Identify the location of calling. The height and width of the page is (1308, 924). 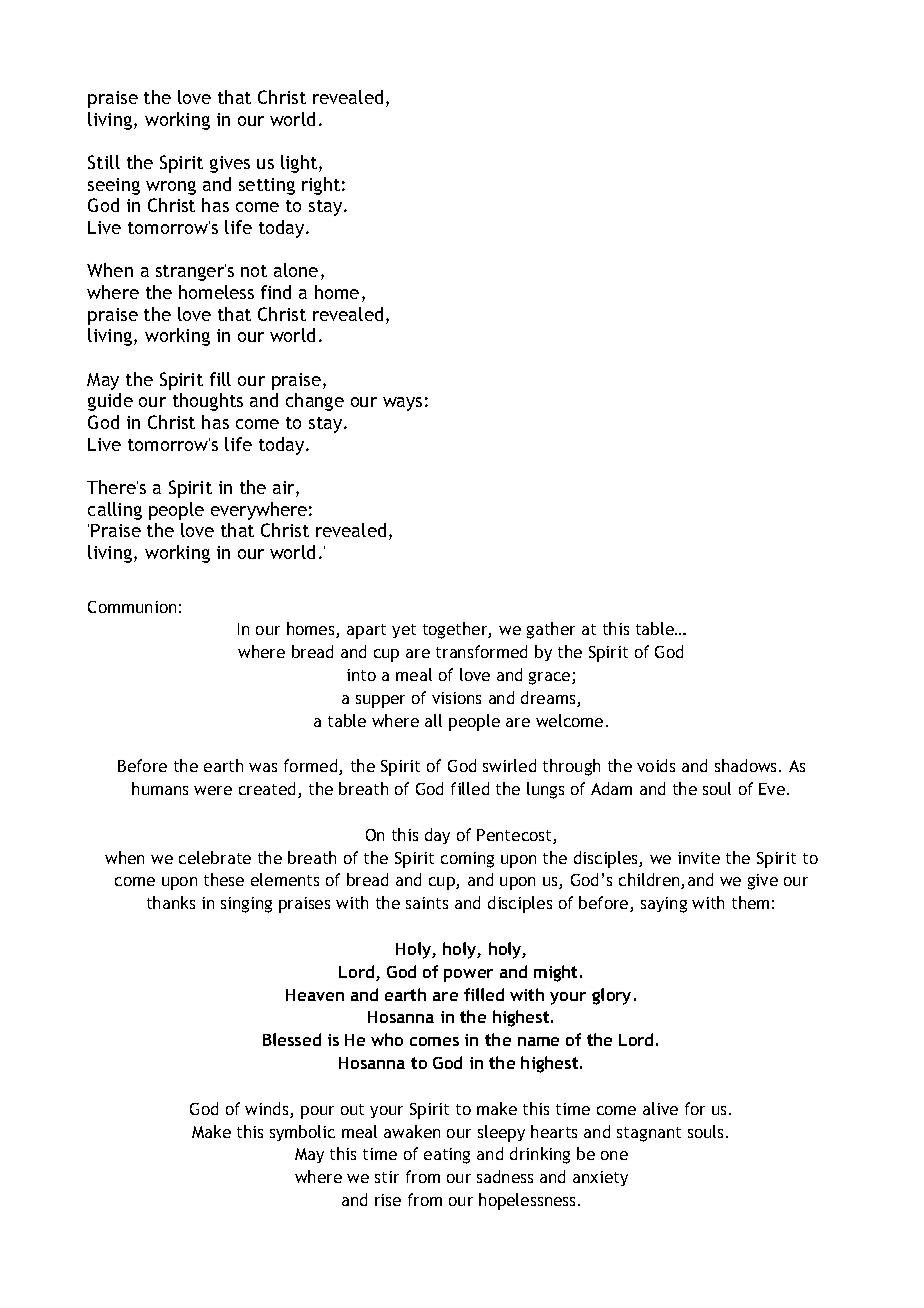
(115, 511).
